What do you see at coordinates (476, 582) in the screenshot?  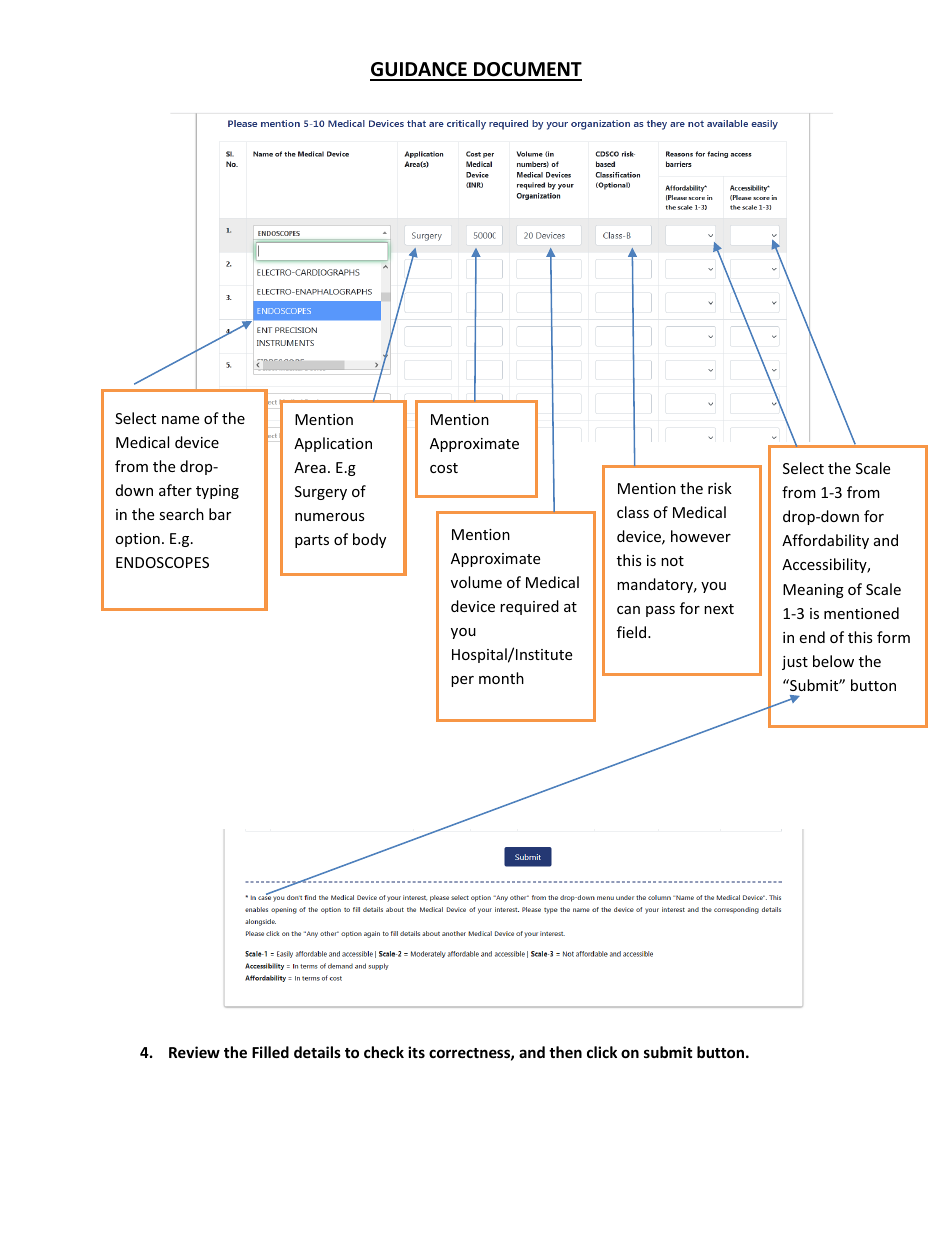 I see `volume` at bounding box center [476, 582].
